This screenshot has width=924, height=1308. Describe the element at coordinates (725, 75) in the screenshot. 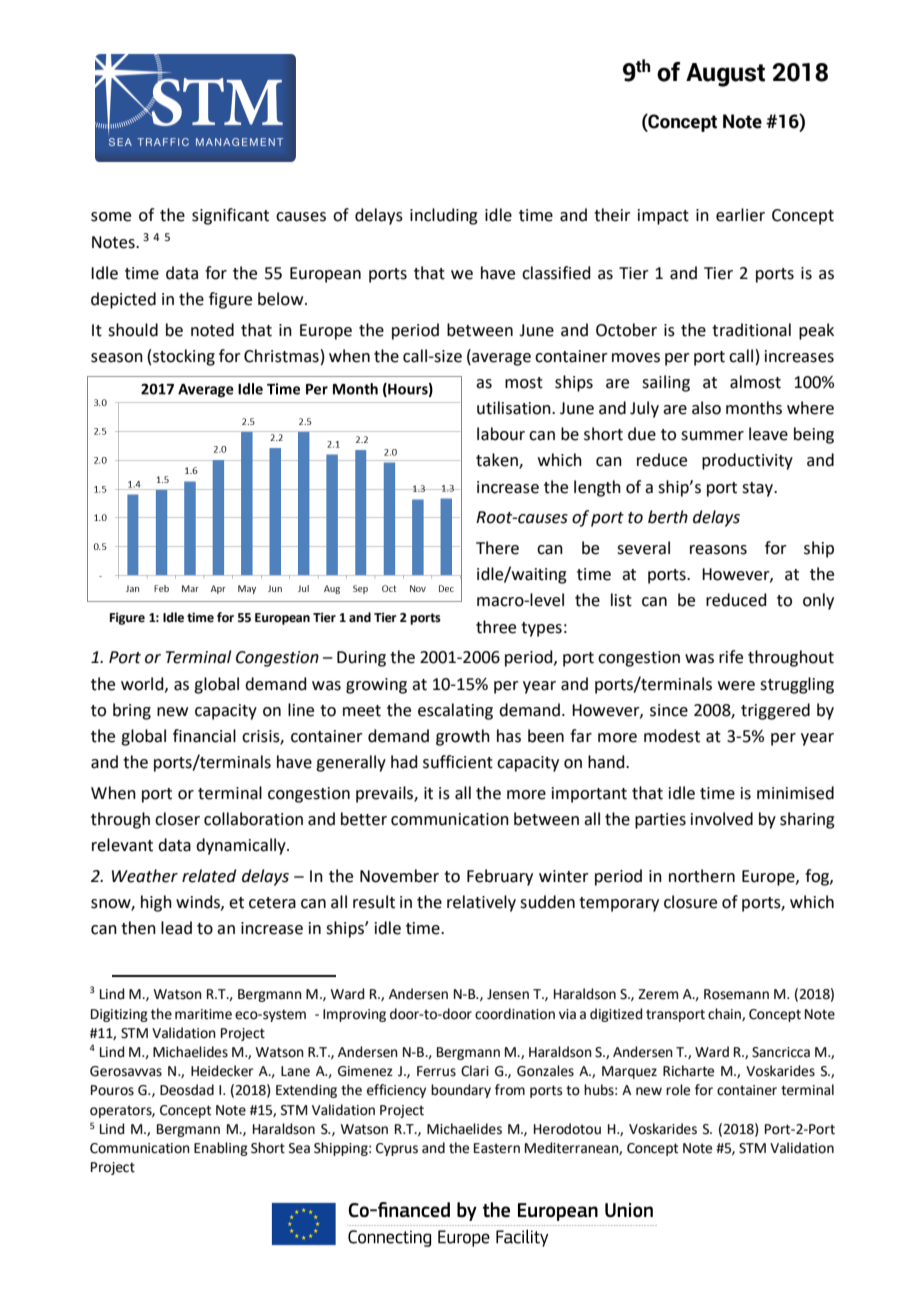

I see `August` at that location.
